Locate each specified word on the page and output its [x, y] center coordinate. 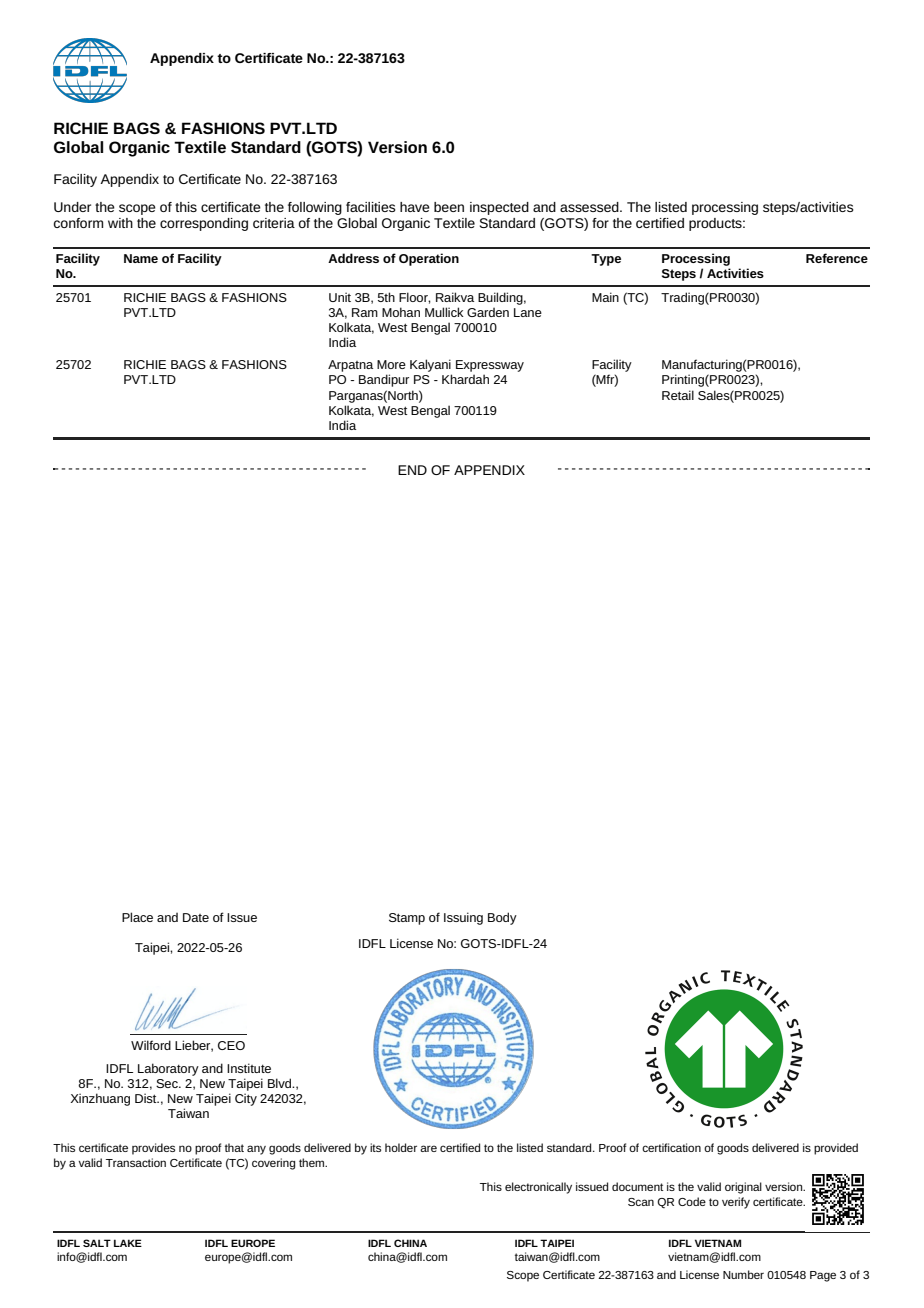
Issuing [463, 918]
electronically [538, 1188]
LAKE [128, 1243]
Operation [429, 259]
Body [502, 918]
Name [141, 258]
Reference [837, 258]
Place [137, 917]
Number [743, 1274]
